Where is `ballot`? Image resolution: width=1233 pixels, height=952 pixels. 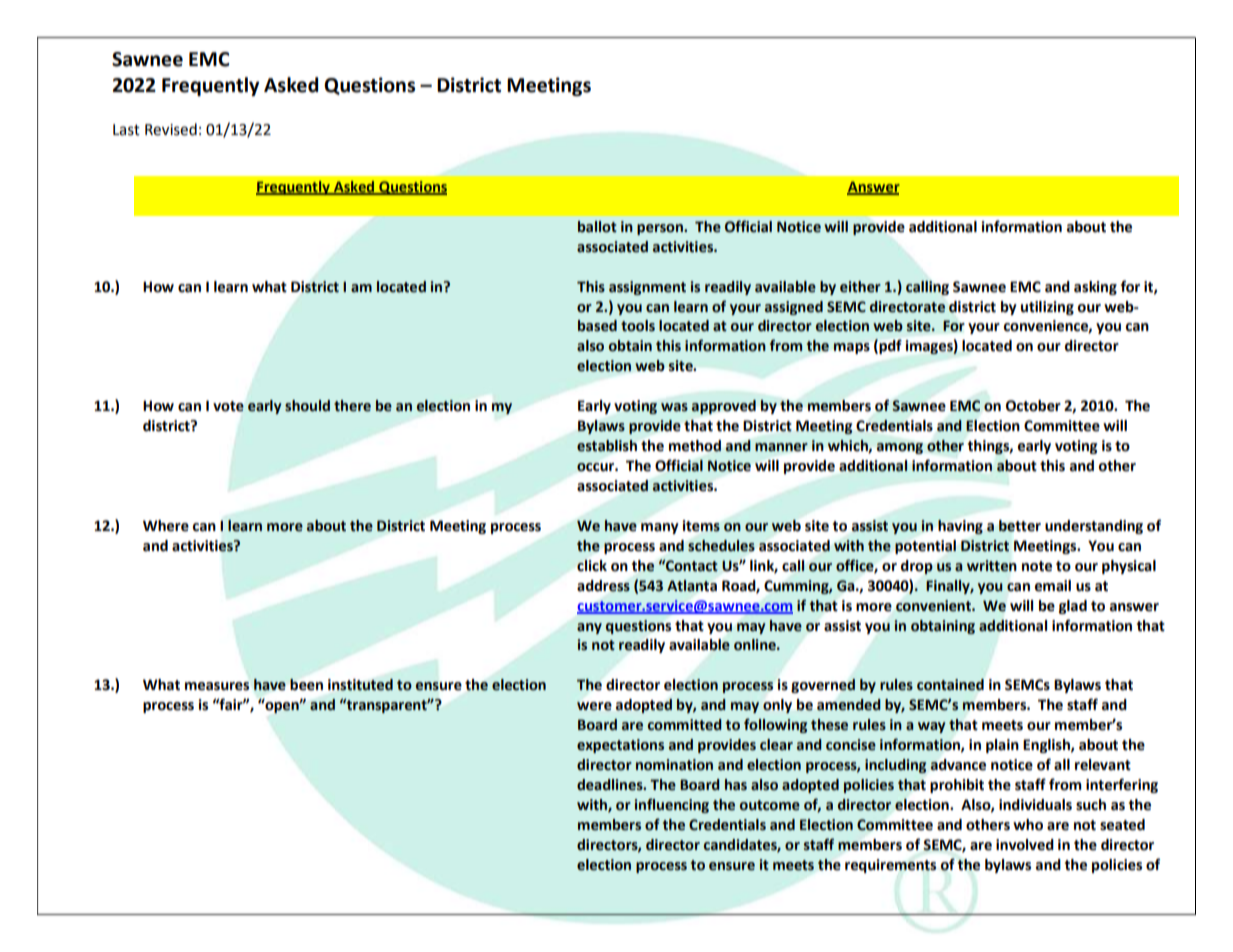
ballot is located at coordinates (597, 227).
